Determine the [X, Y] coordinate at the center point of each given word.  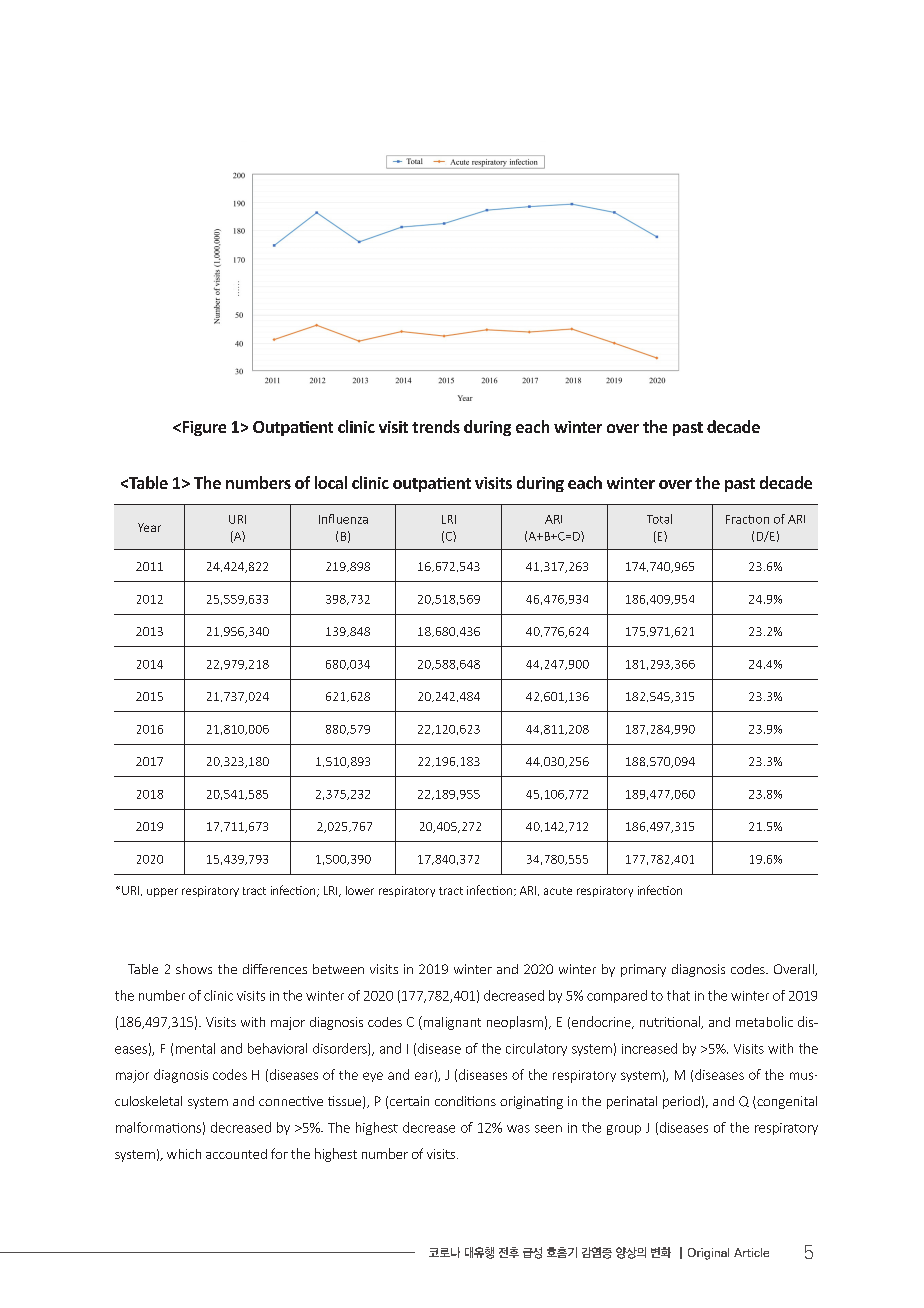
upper [162, 892]
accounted [236, 1154]
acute [558, 891]
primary [643, 970]
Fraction [747, 519]
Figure [203, 428]
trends [436, 426]
